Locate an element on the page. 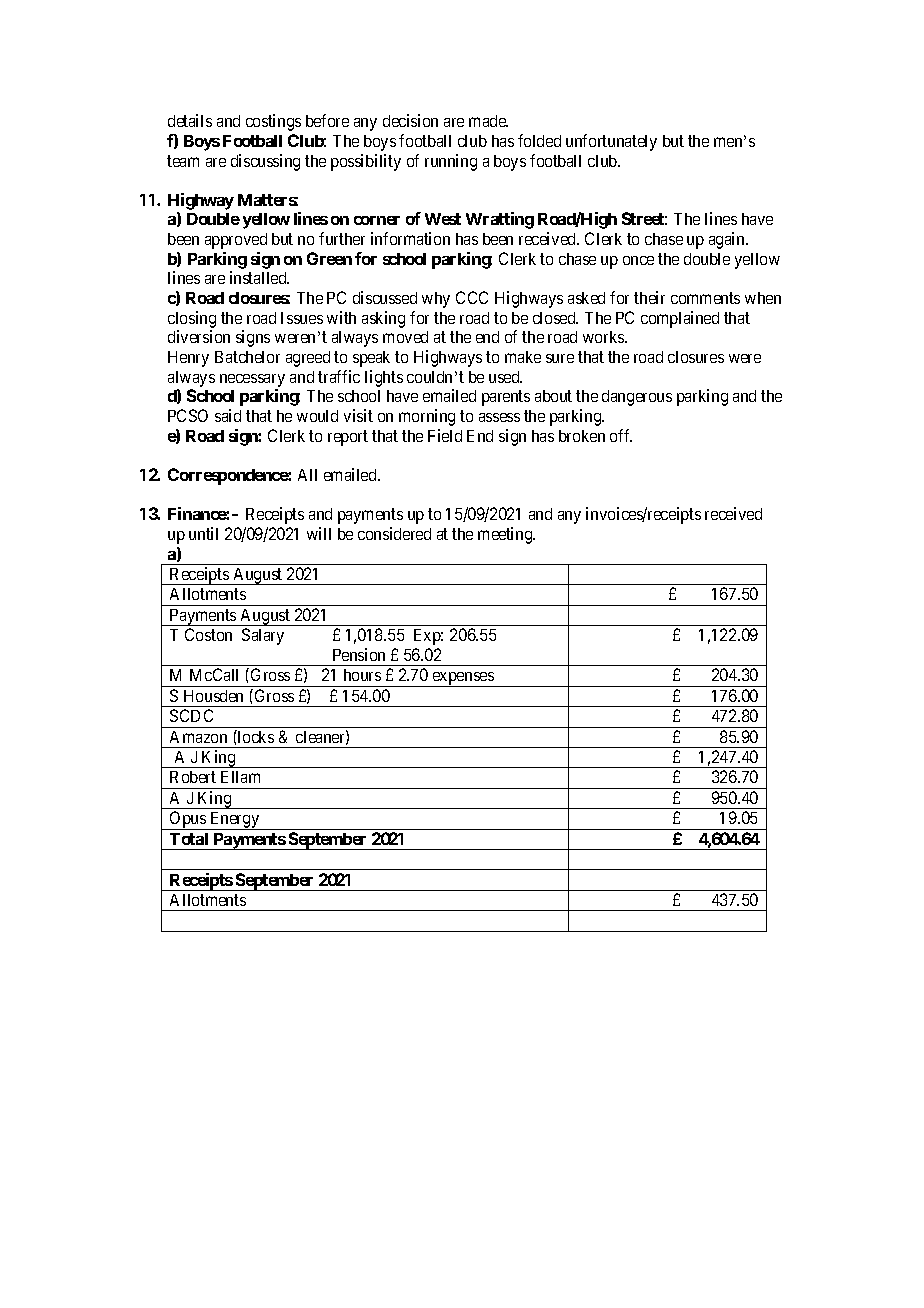 The width and height of the document is (924, 1308). Energy is located at coordinates (235, 821).
